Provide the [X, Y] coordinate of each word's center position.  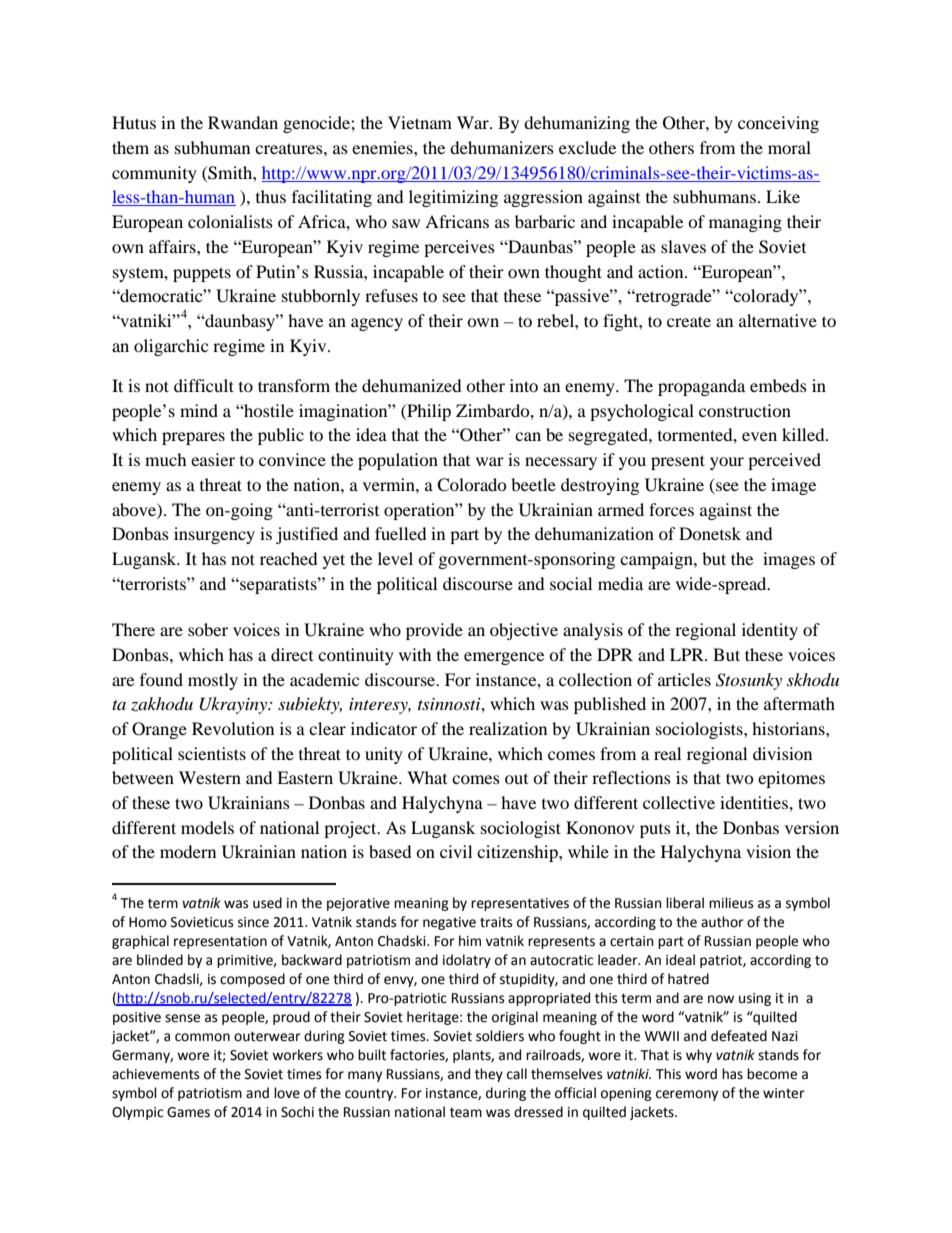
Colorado [472, 485]
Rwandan [243, 122]
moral [789, 147]
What [427, 777]
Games [188, 1112]
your [727, 463]
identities [755, 802]
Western [210, 777]
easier [213, 459]
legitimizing [453, 198]
